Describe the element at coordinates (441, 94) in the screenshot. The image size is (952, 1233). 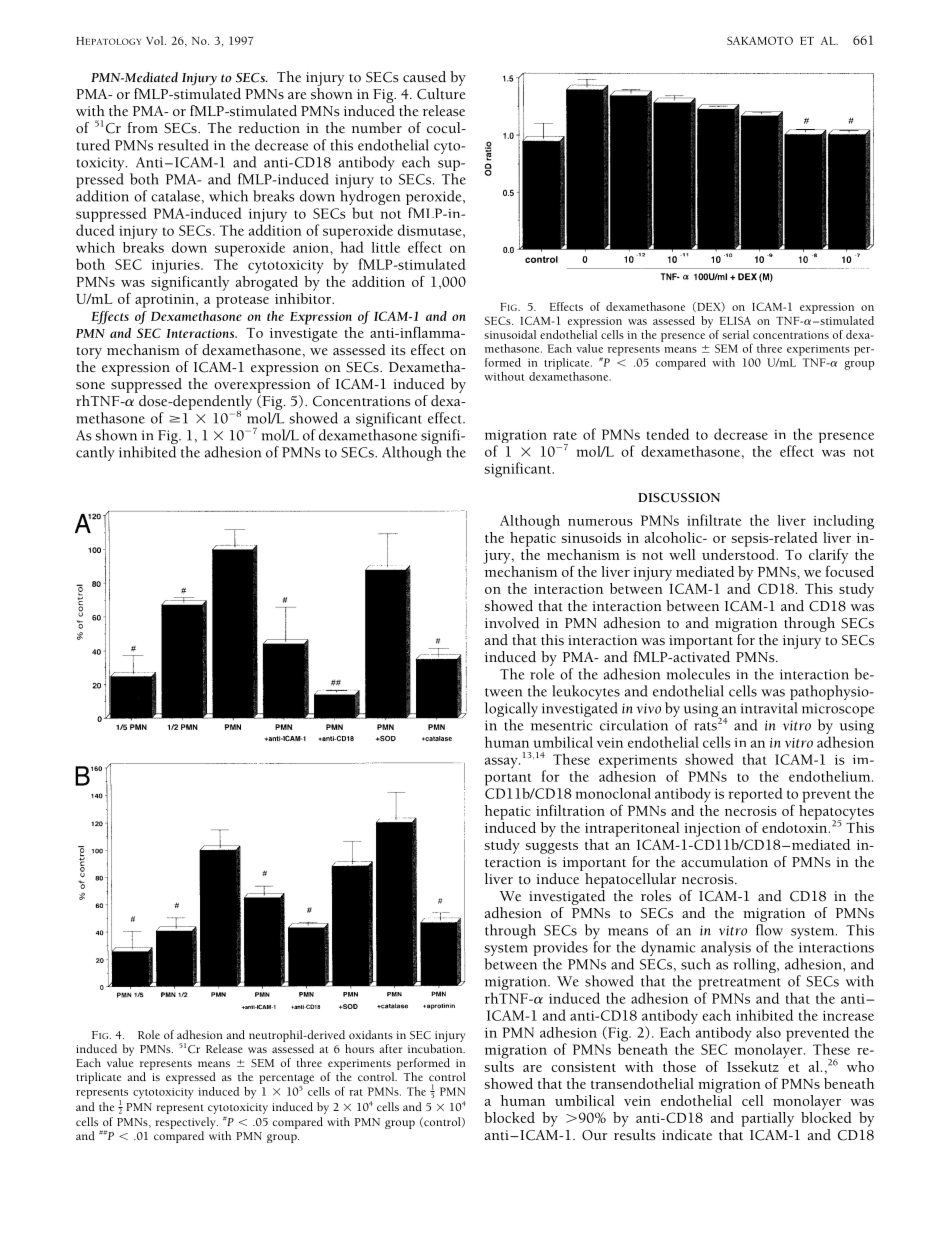
I see `Culture` at that location.
